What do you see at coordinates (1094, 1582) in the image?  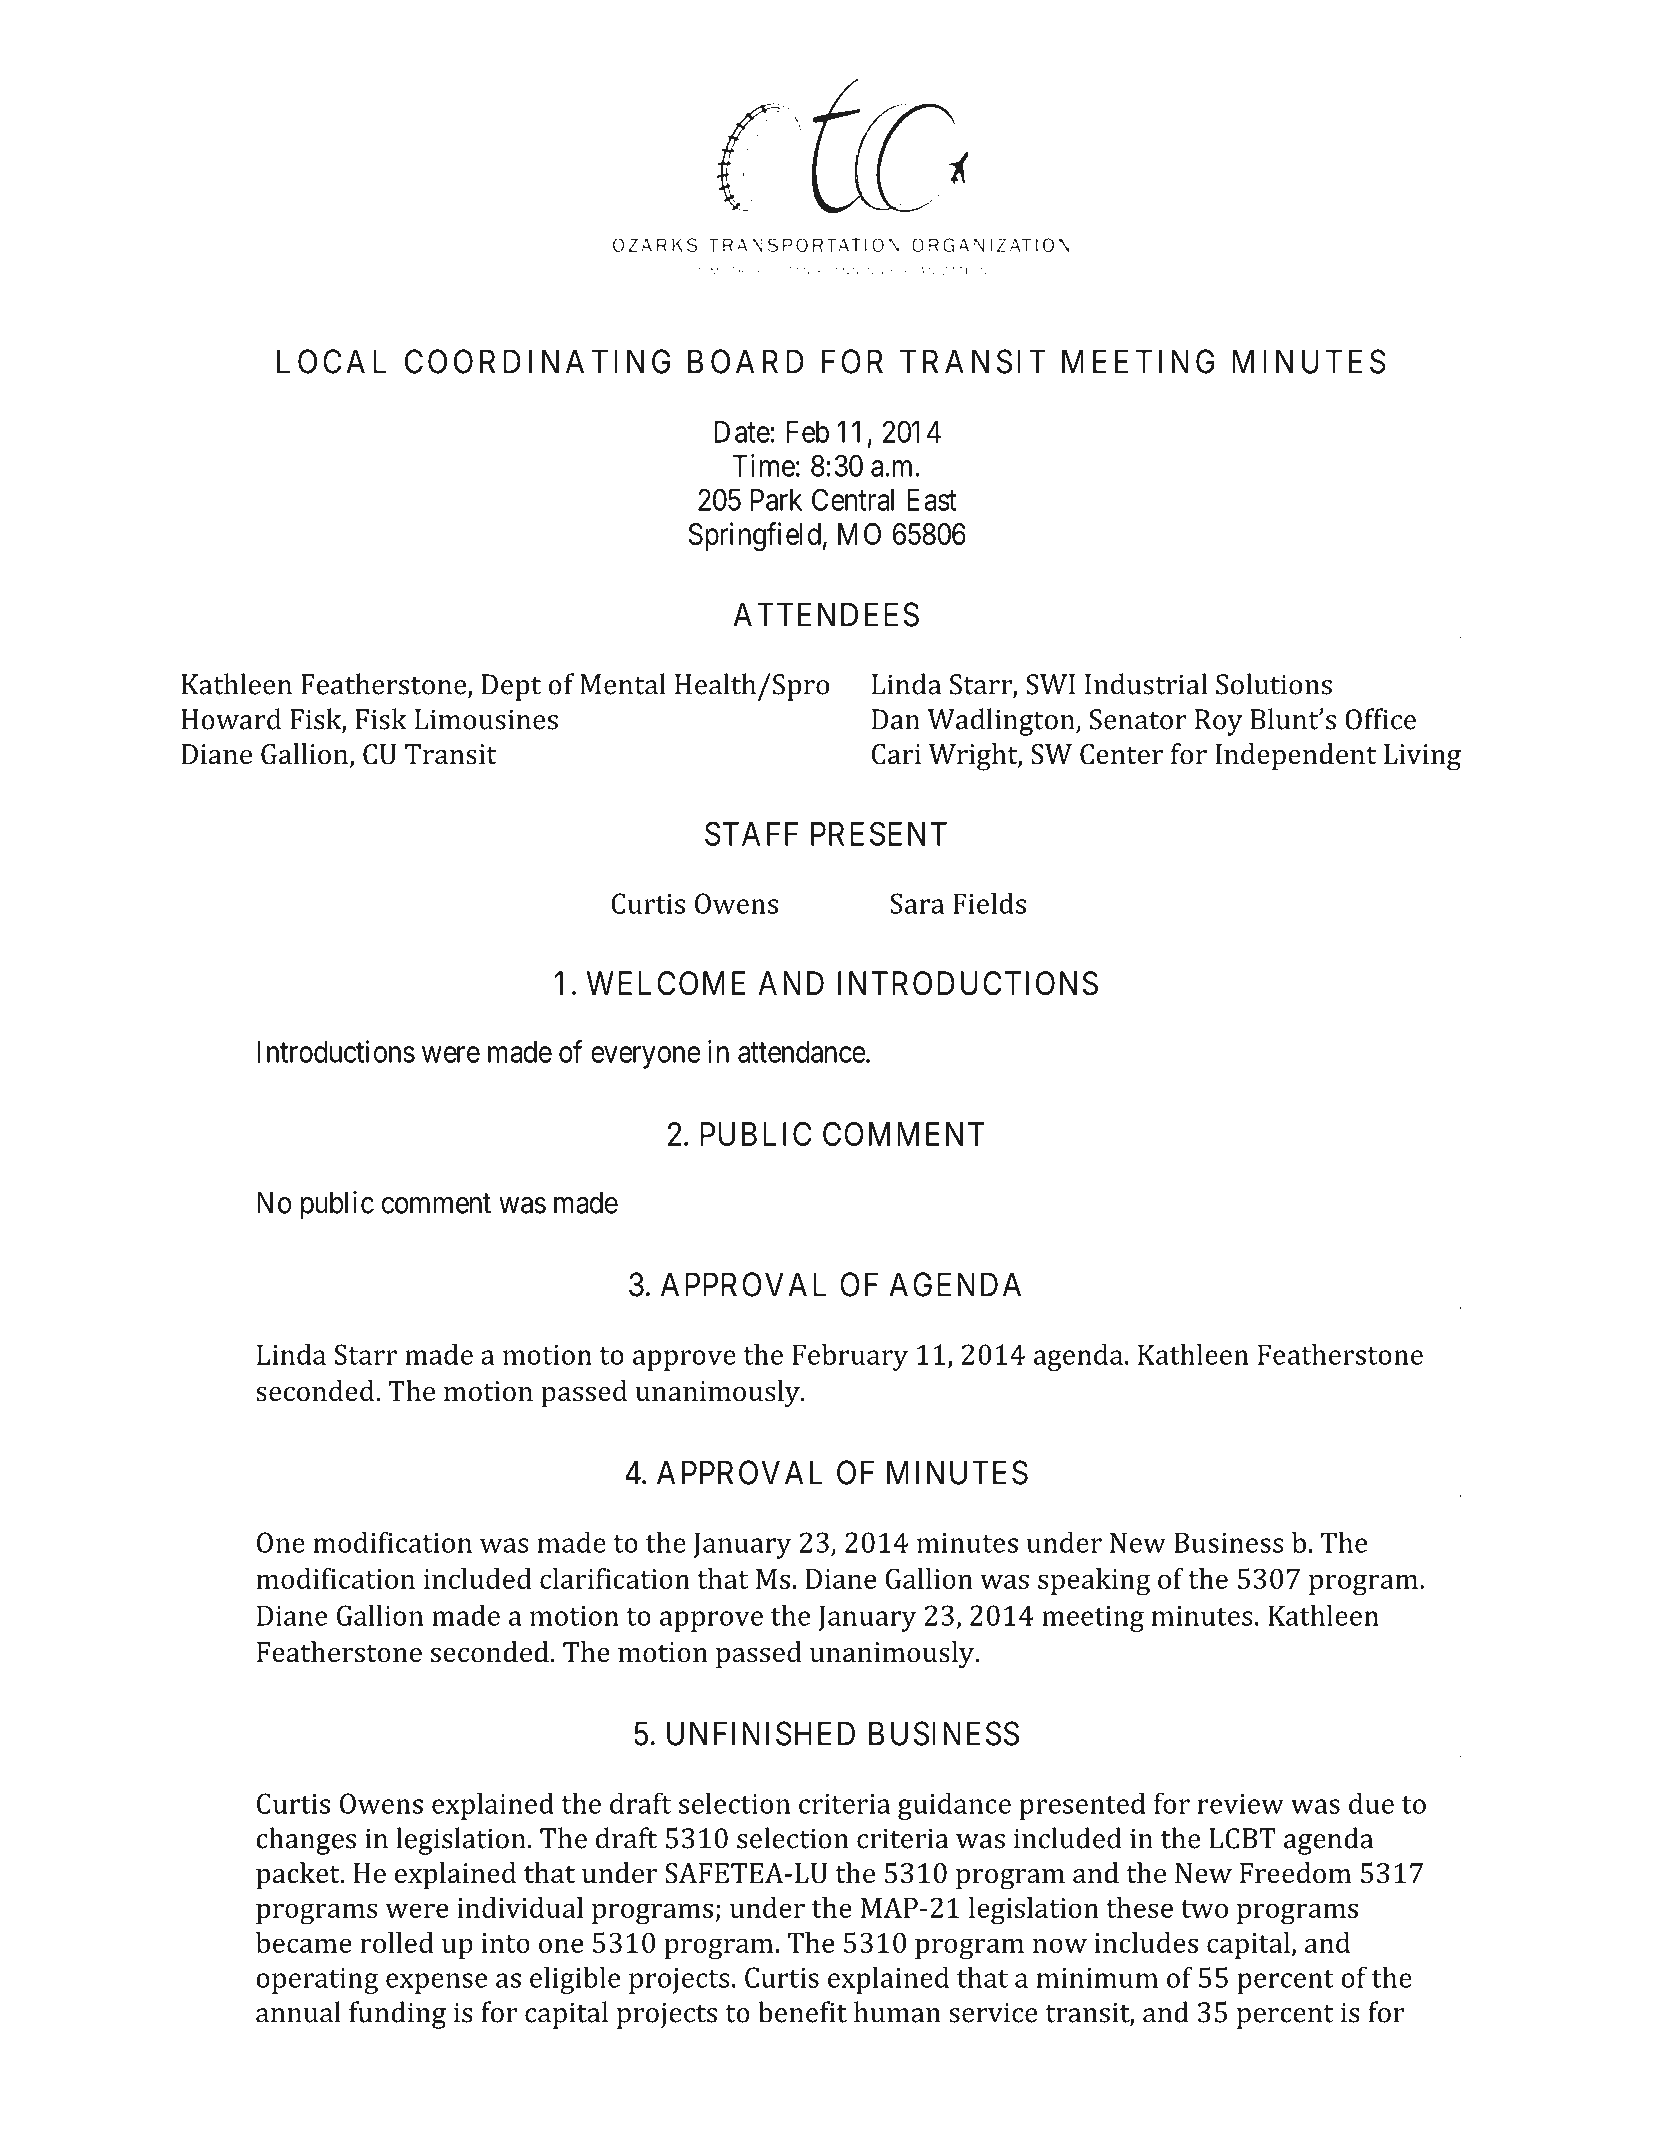 I see `speaking` at bounding box center [1094, 1582].
